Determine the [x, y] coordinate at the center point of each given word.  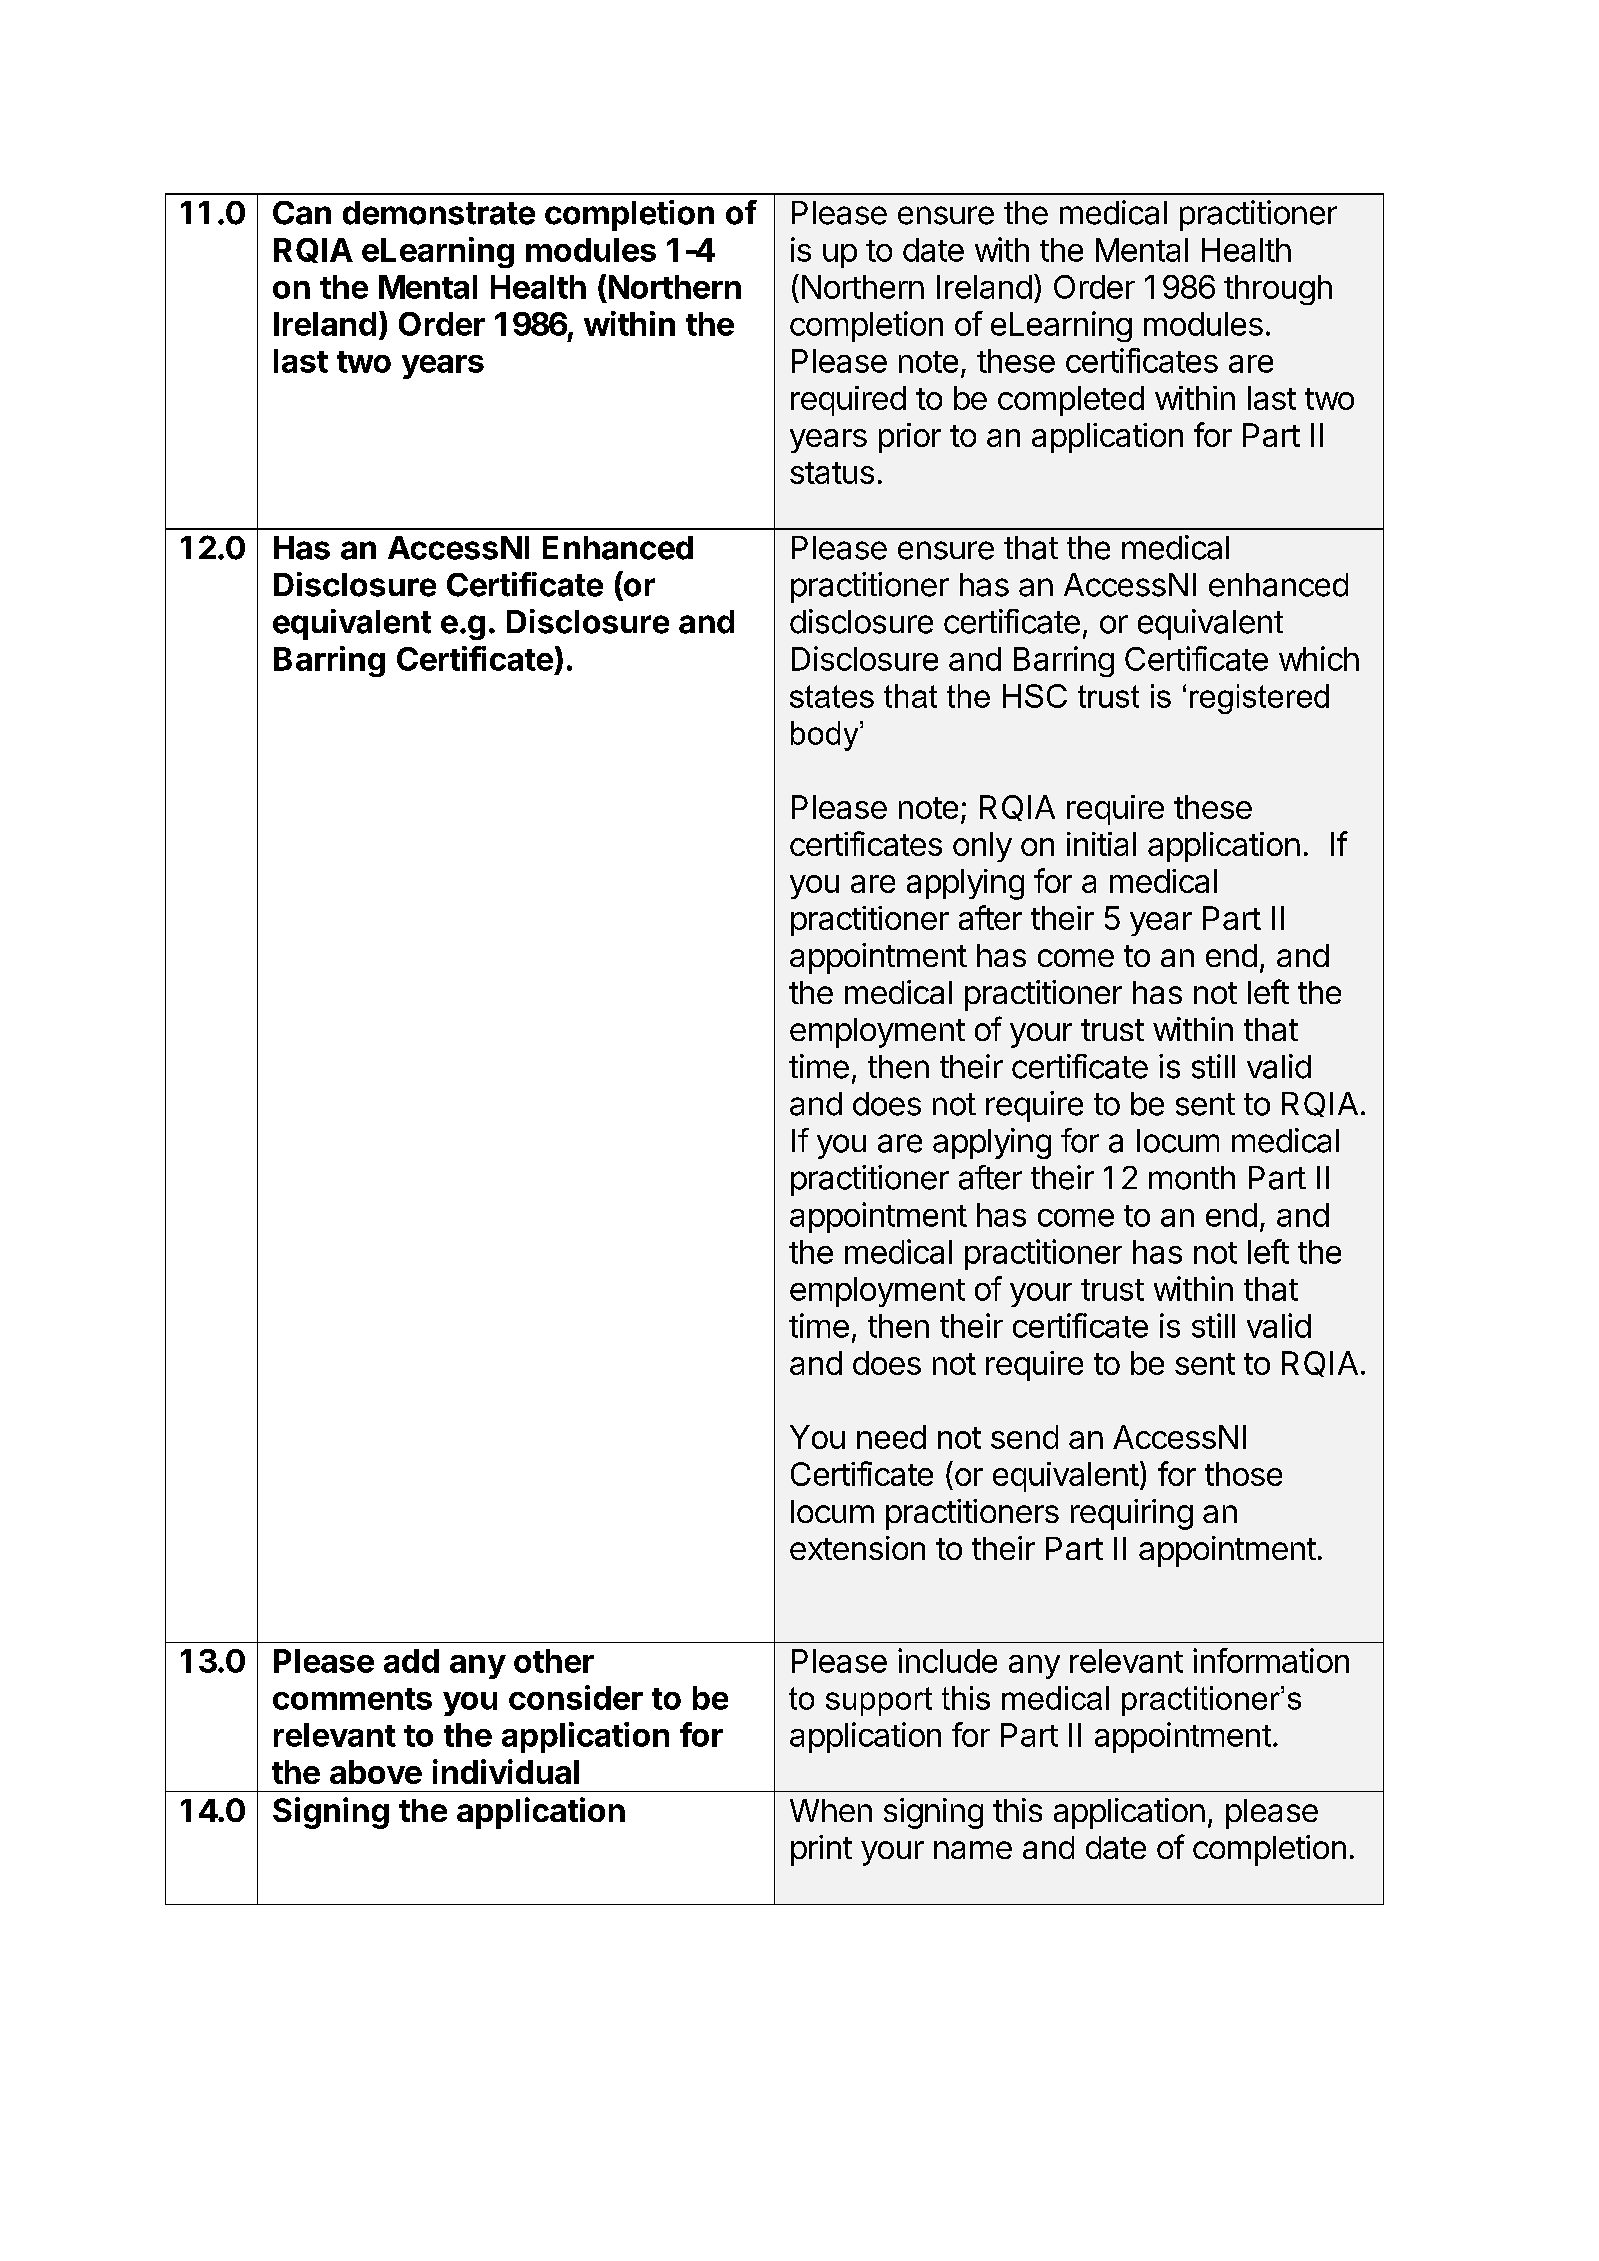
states [832, 696]
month [1192, 1178]
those [1243, 1474]
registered [1259, 699]
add [411, 1661]
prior [910, 438]
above [376, 1772]
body [826, 736]
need [891, 1437]
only [982, 847]
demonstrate [439, 213]
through [1278, 290]
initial [1101, 844]
